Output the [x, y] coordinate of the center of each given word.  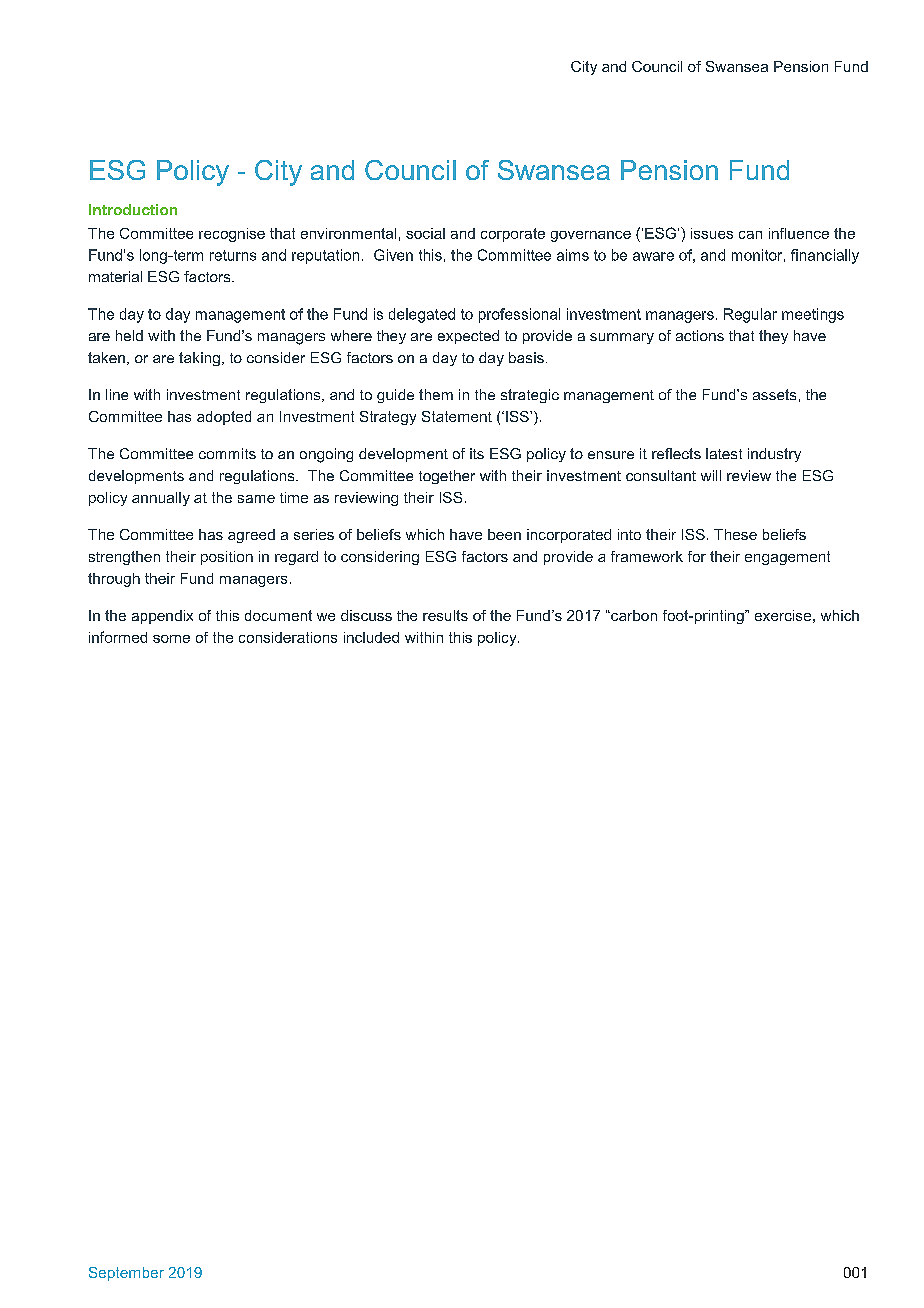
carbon [633, 615]
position [227, 558]
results [445, 615]
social [425, 233]
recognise [232, 235]
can [750, 235]
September [126, 1274]
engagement [787, 558]
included [371, 637]
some [171, 639]
